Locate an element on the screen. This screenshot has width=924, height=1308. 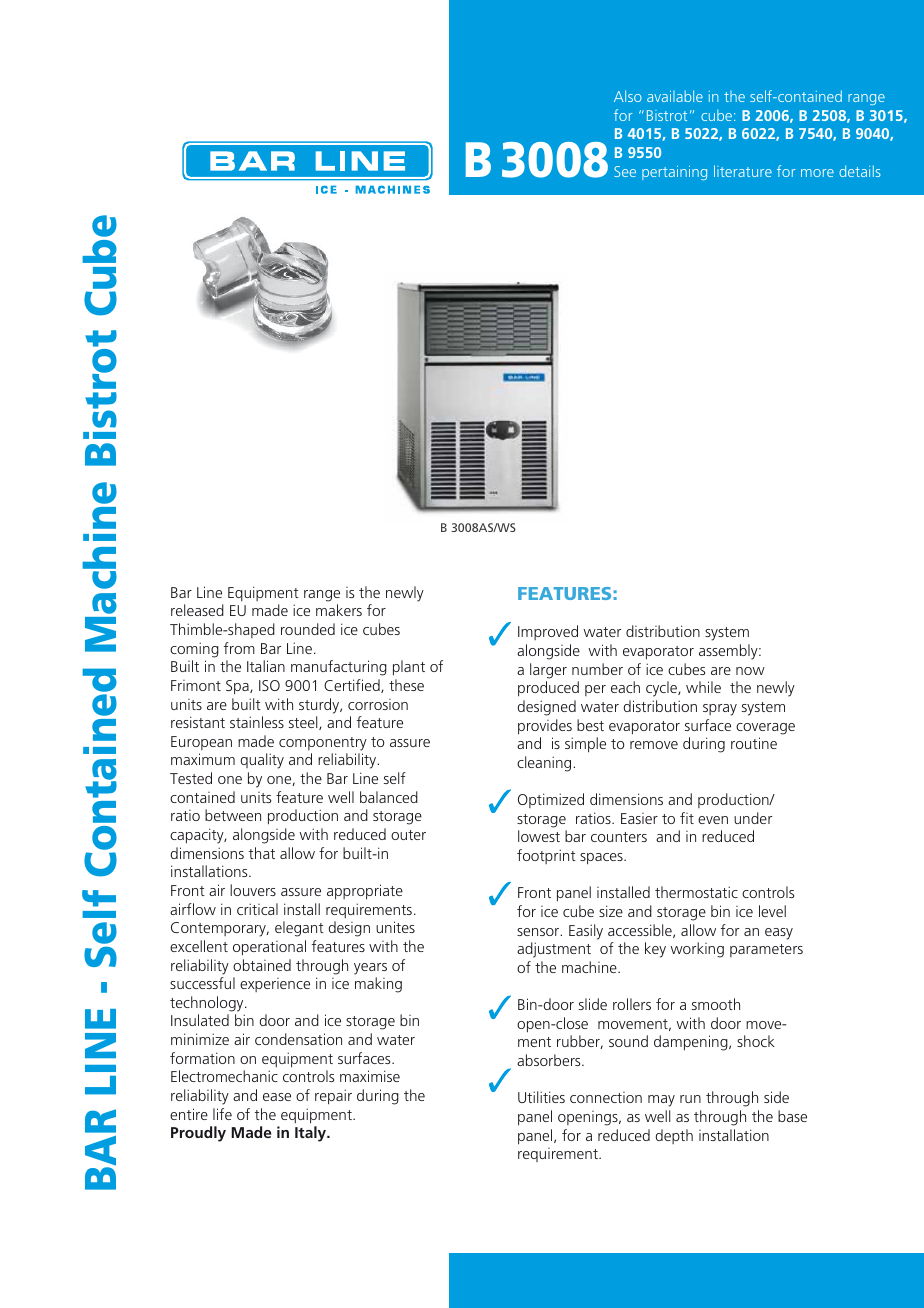
footprint is located at coordinates (546, 856).
